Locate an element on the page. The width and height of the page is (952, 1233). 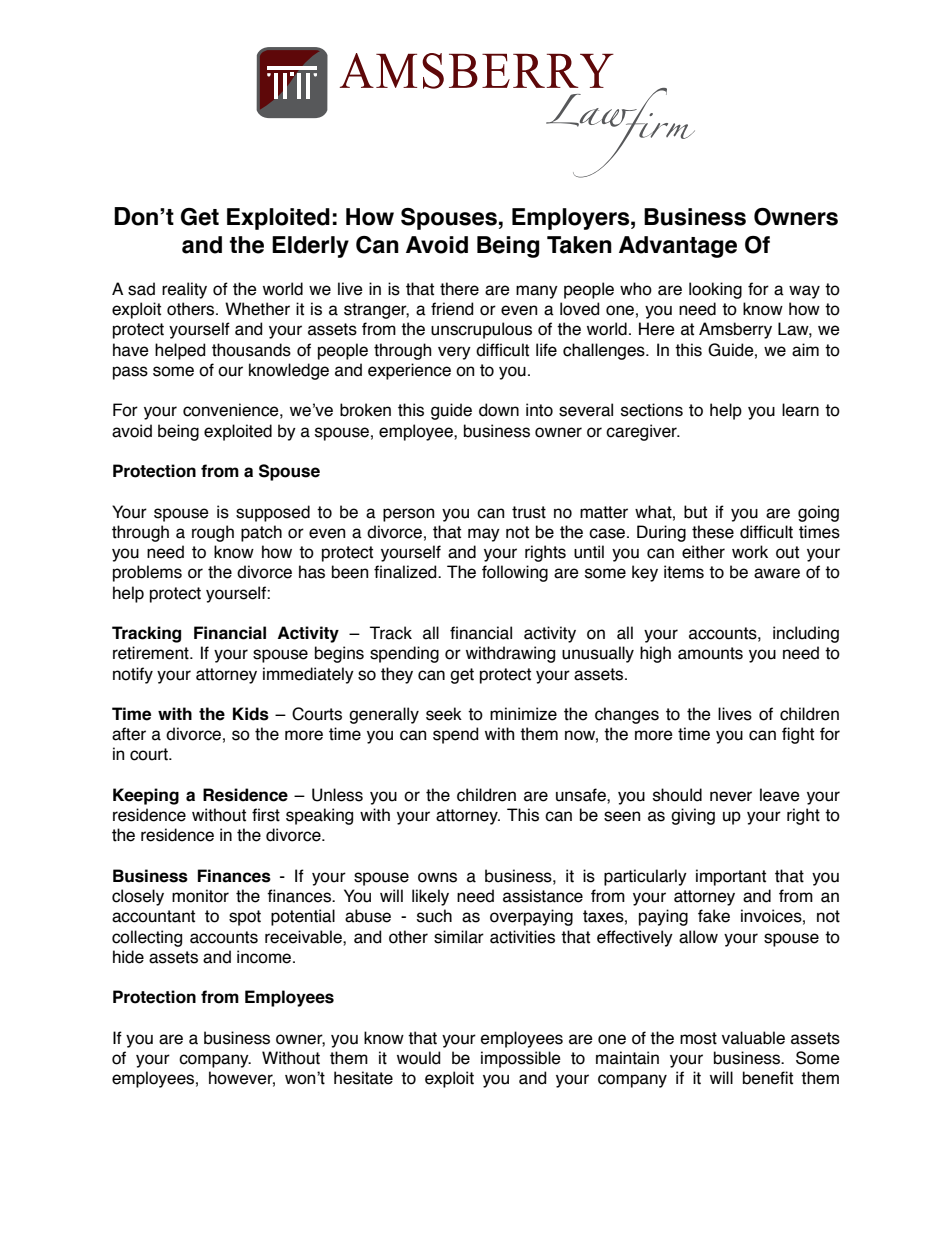
retirement is located at coordinates (152, 653).
